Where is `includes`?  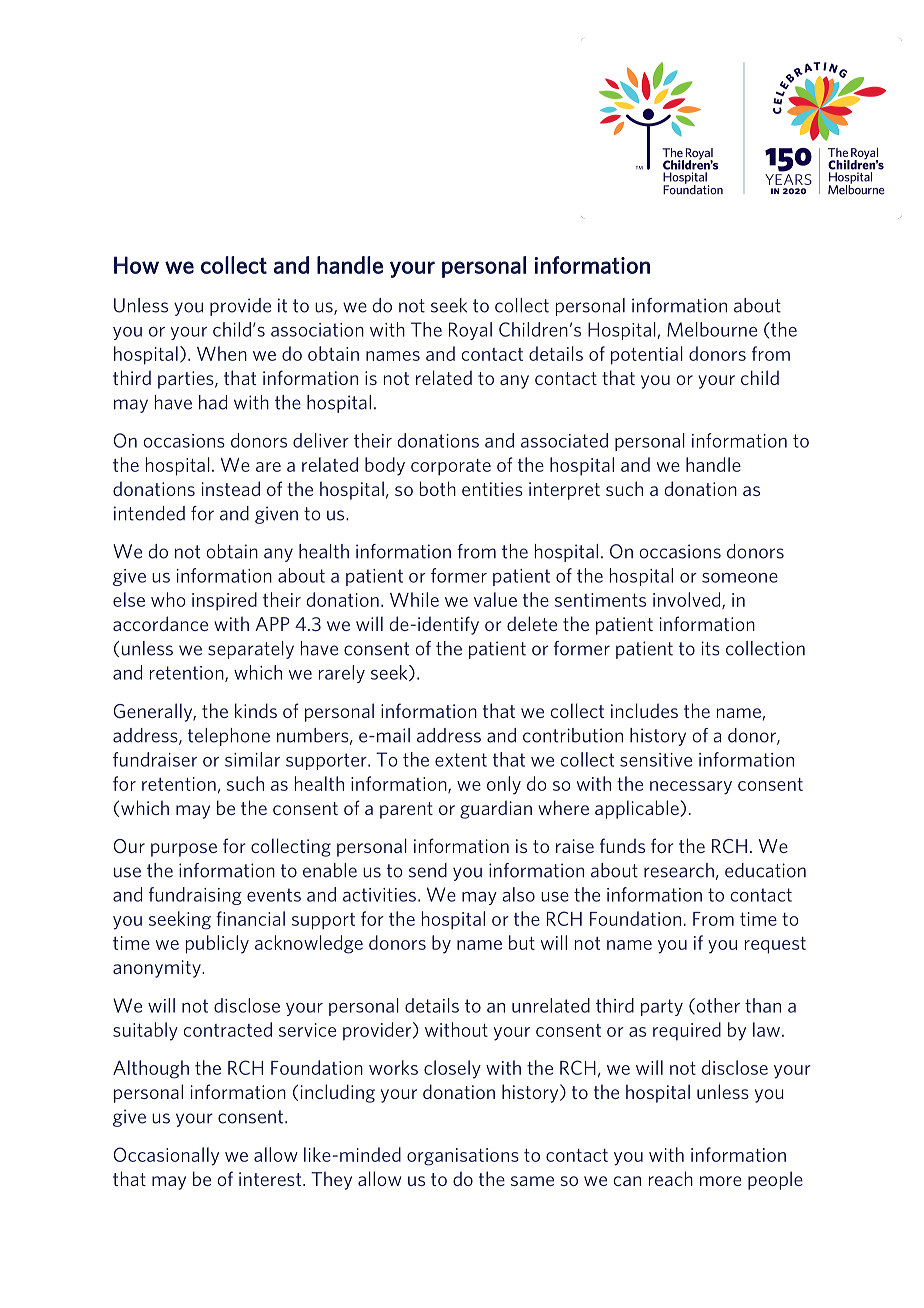 includes is located at coordinates (644, 710).
